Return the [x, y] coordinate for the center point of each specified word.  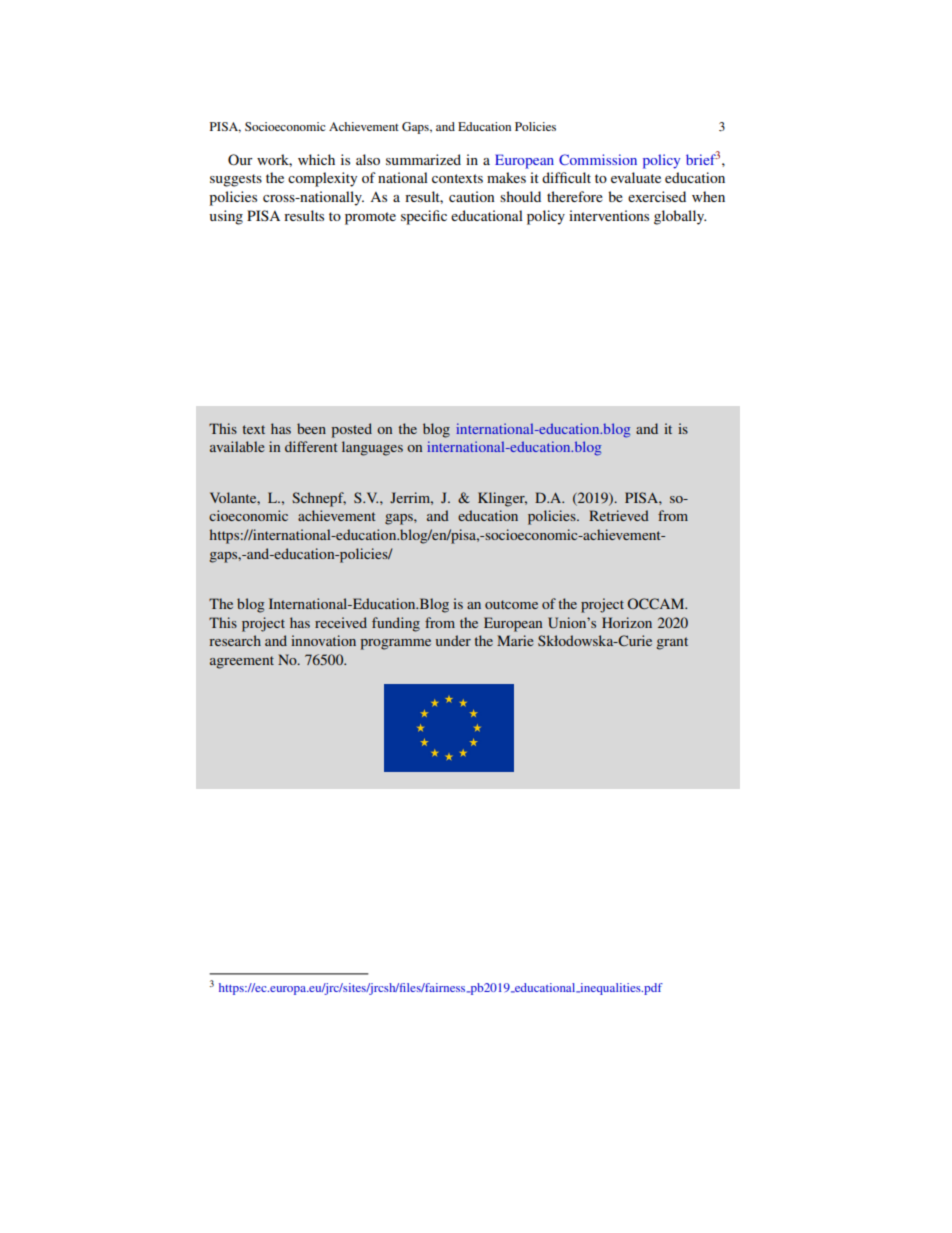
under [453, 640]
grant [672, 643]
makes [506, 177]
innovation [323, 640]
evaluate [636, 177]
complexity [322, 179]
